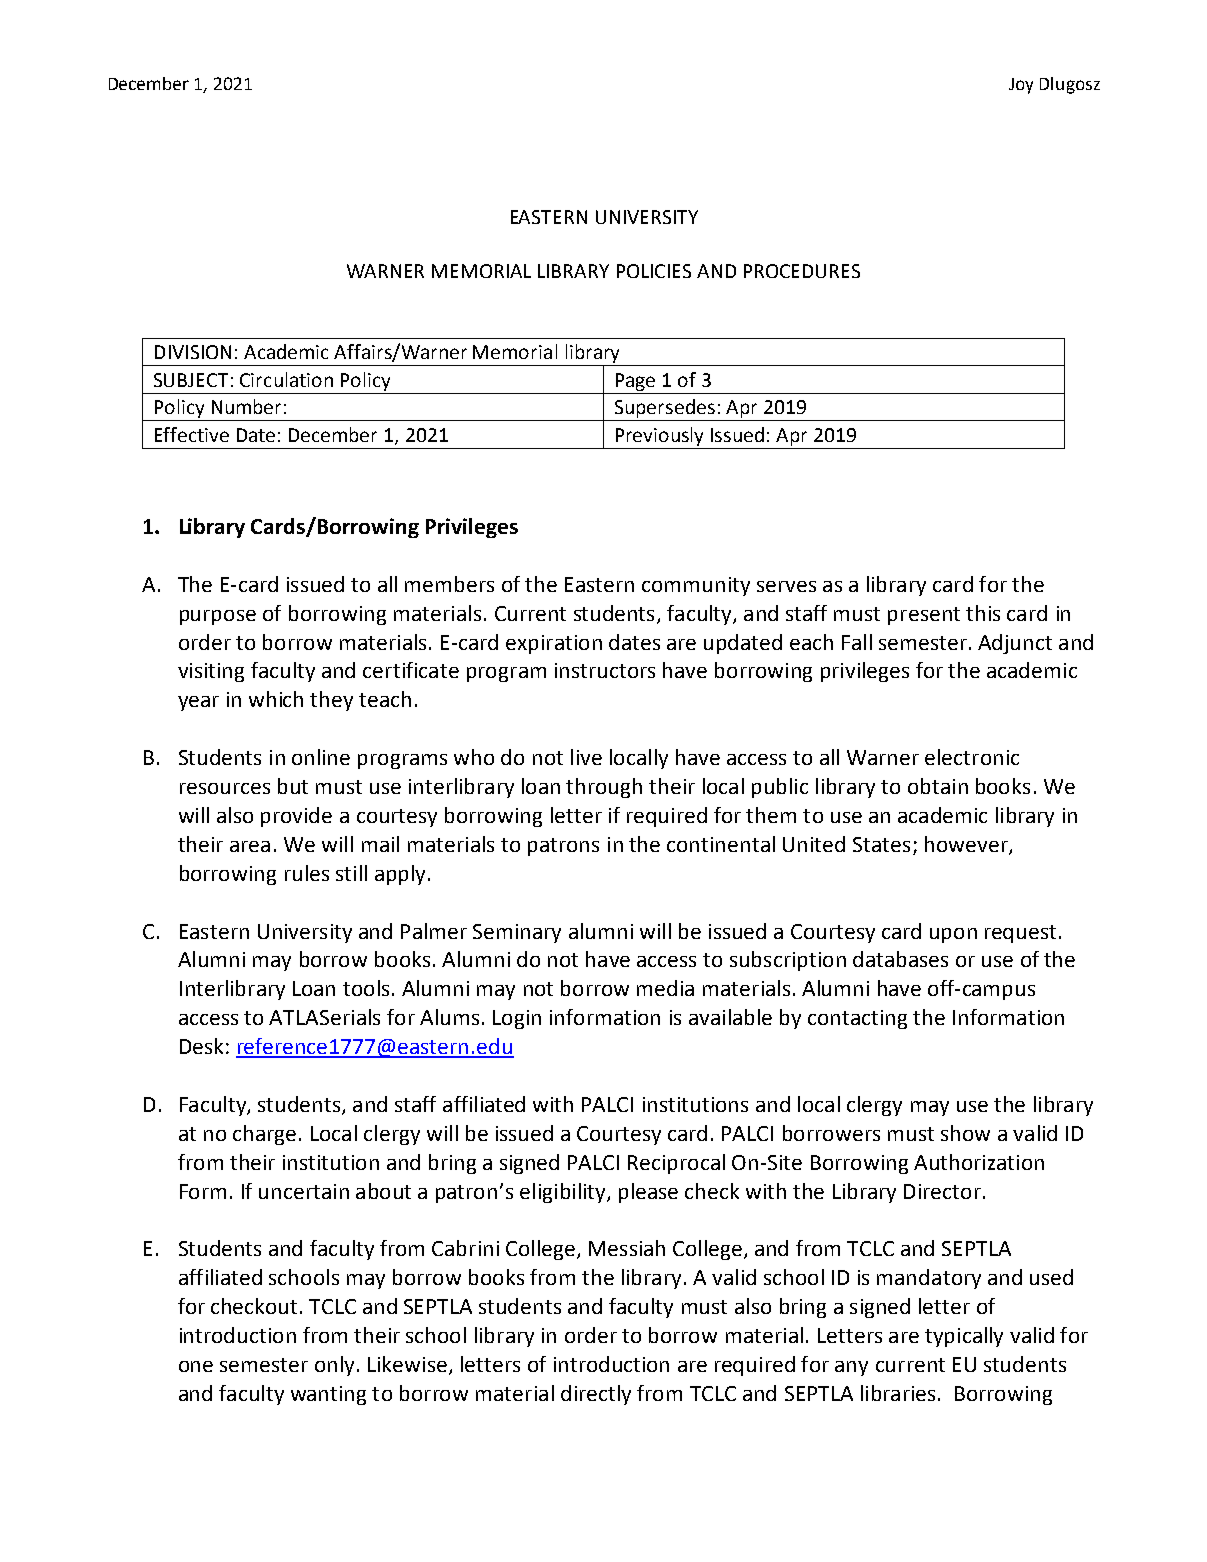 The image size is (1207, 1562). I want to click on purpose, so click(218, 617).
